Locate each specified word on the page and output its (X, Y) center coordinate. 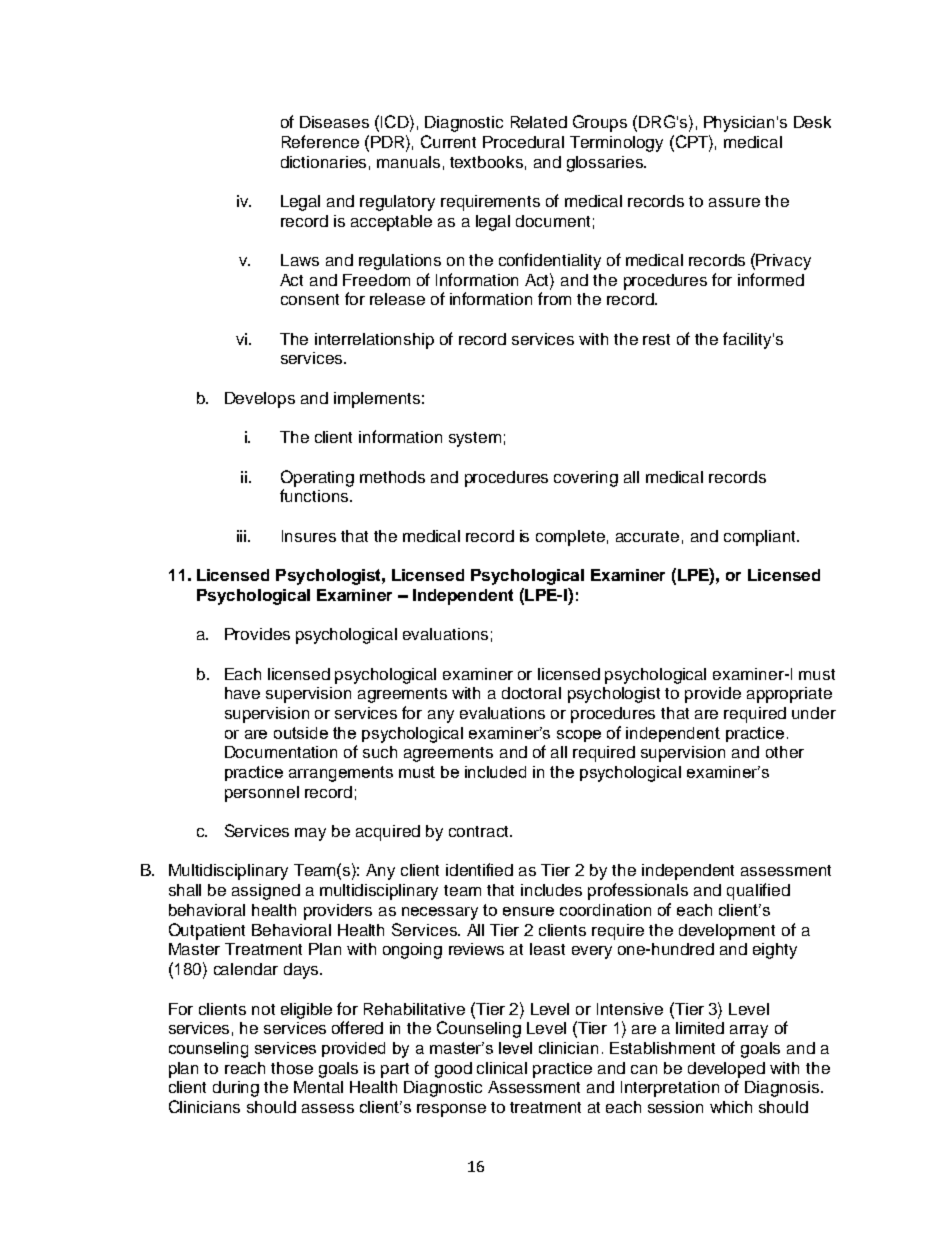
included (495, 772)
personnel (262, 794)
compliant (761, 538)
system (475, 439)
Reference (320, 141)
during (236, 1089)
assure (734, 202)
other (785, 752)
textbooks (486, 162)
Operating (317, 478)
